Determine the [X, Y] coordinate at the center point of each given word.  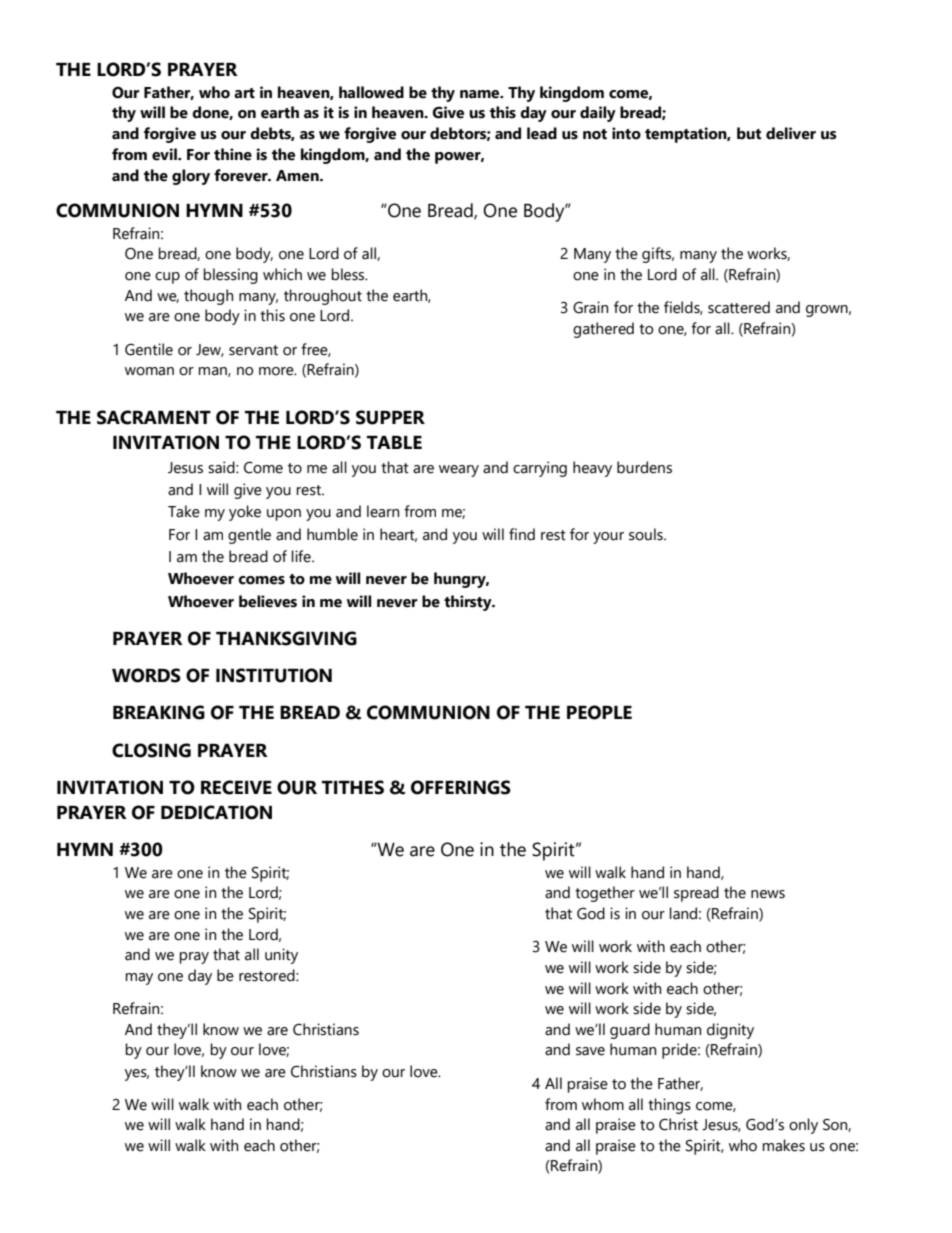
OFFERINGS [461, 787]
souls [647, 534]
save [590, 1051]
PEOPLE [599, 712]
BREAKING [159, 712]
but [749, 133]
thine [233, 154]
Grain [590, 307]
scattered [739, 307]
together [605, 894]
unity [281, 956]
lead [542, 133]
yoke [245, 513]
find [522, 534]
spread [696, 894]
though [208, 297]
